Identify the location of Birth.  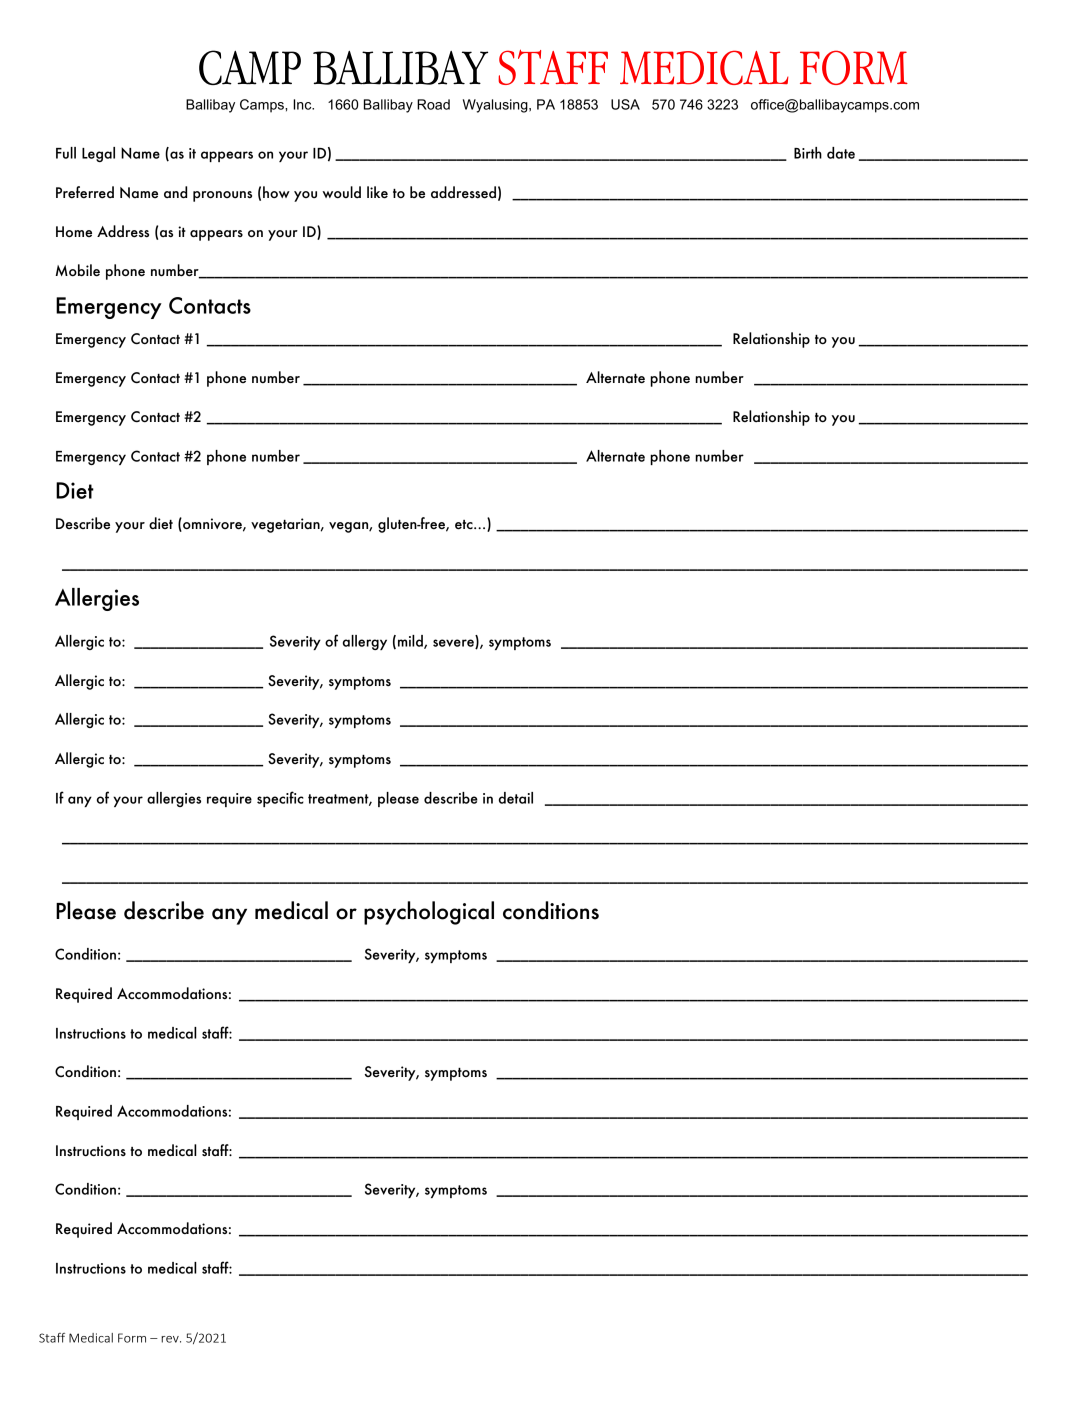
(808, 153).
